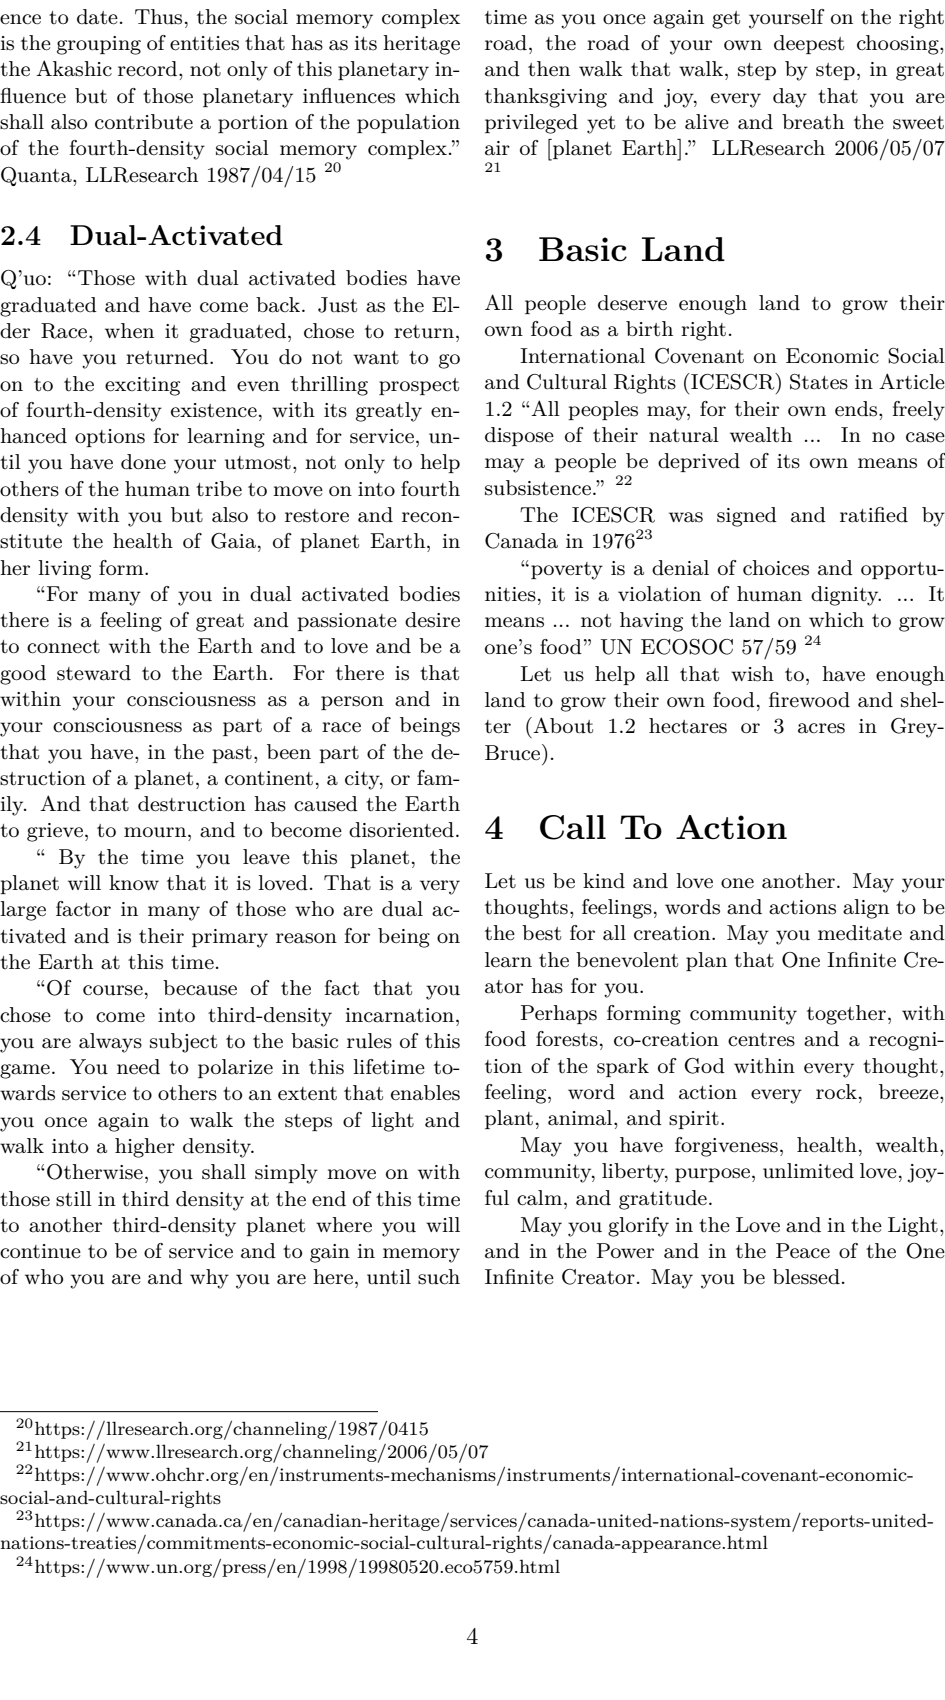  What do you see at coordinates (74, 1199) in the screenshot?
I see `still` at bounding box center [74, 1199].
